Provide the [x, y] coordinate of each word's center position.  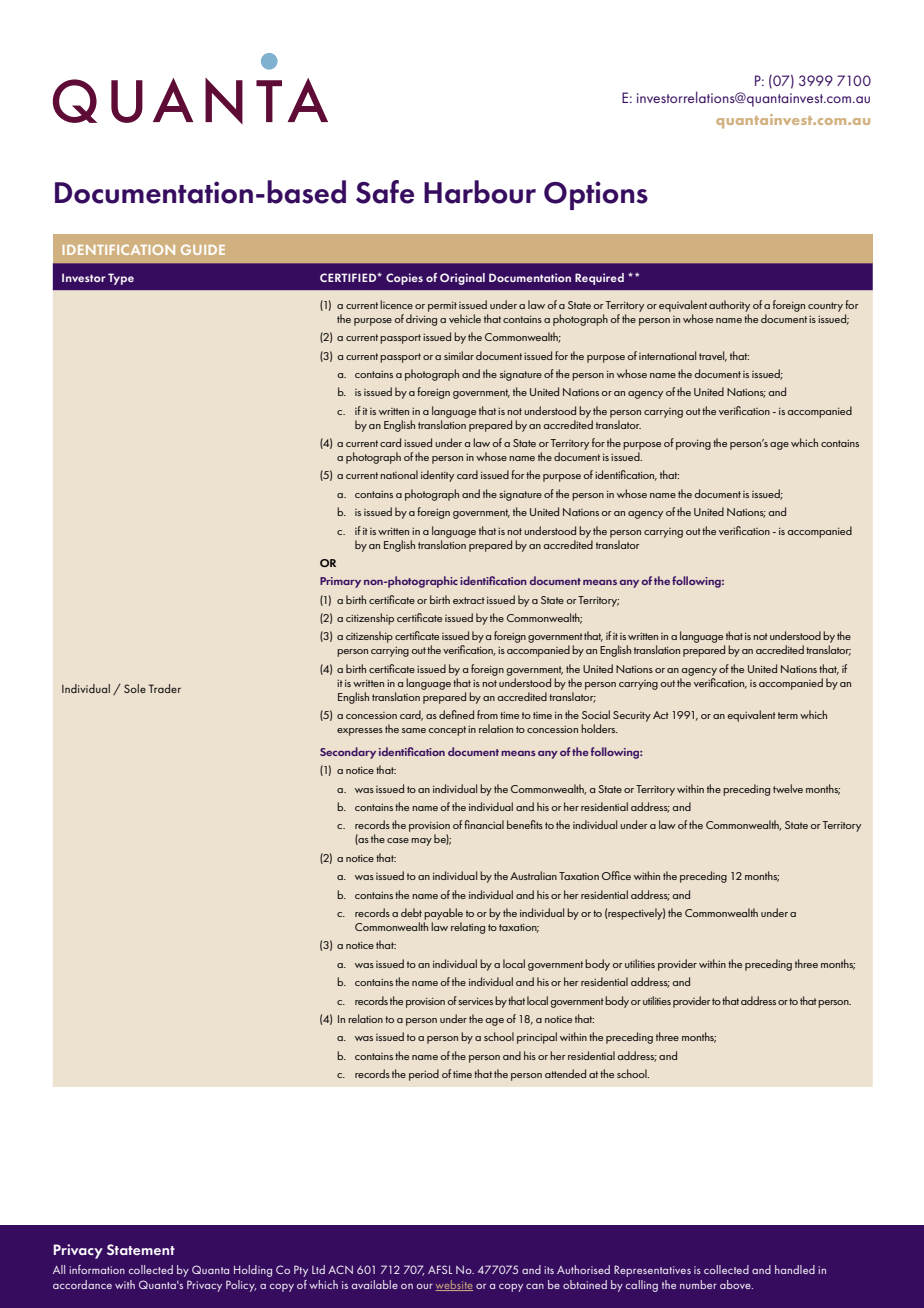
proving [693, 444]
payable [443, 914]
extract [469, 600]
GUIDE [203, 250]
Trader [165, 688]
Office [616, 875]
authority [729, 306]
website [454, 1285]
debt [411, 912]
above [736, 1284]
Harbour [480, 192]
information [97, 1269]
